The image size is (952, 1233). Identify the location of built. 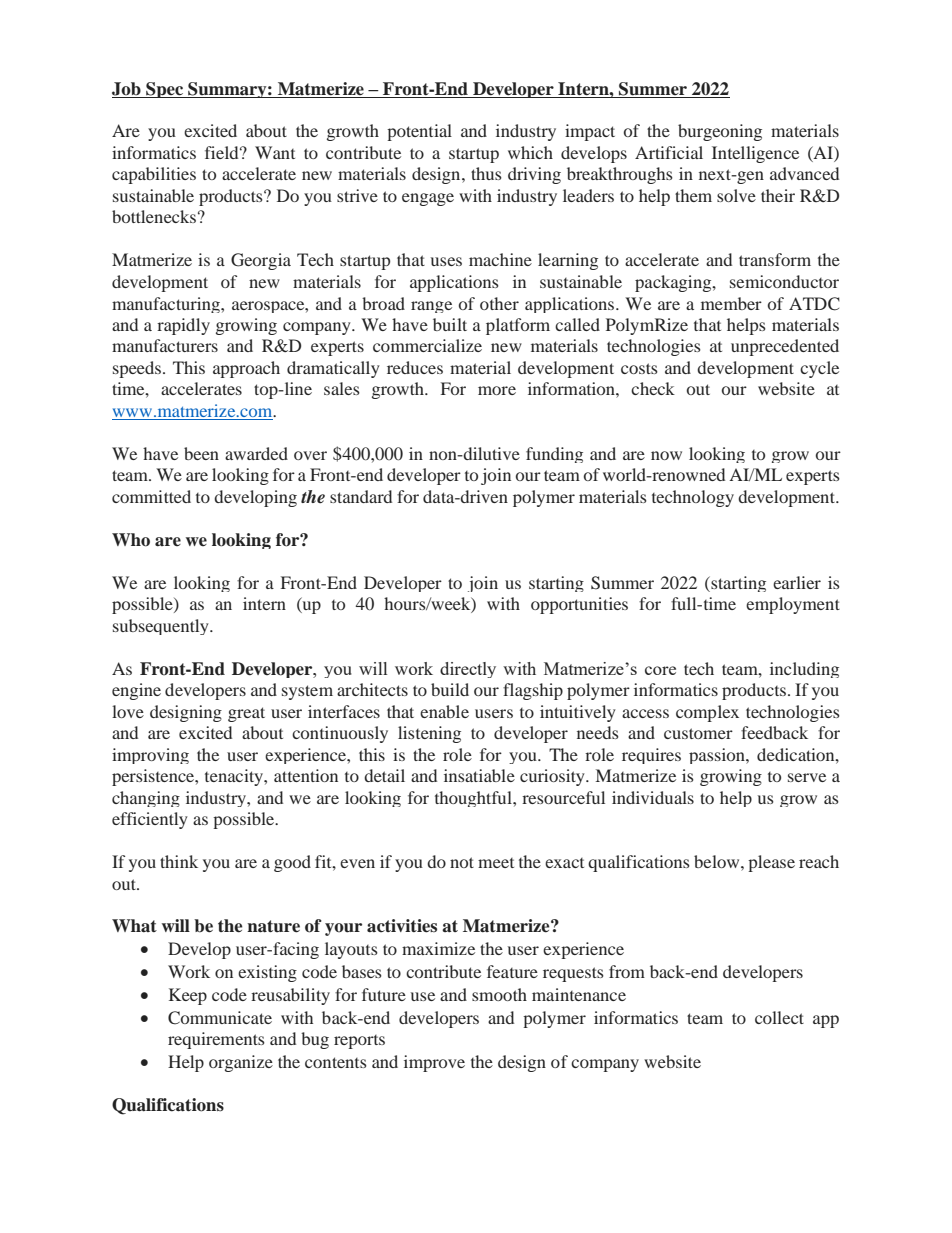
(450, 324).
